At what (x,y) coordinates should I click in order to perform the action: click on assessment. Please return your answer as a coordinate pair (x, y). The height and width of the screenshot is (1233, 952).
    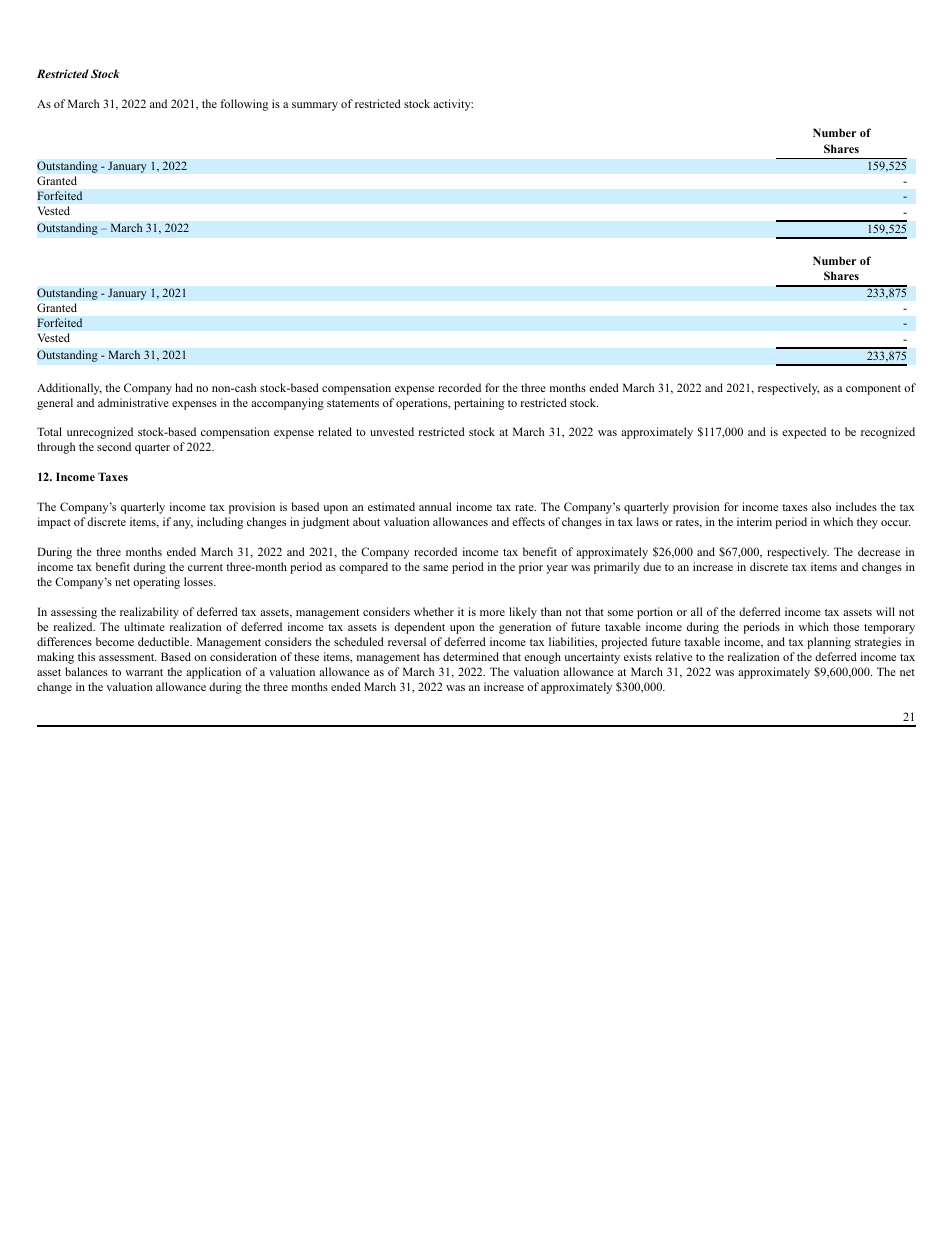
    Looking at the image, I should click on (127, 657).
